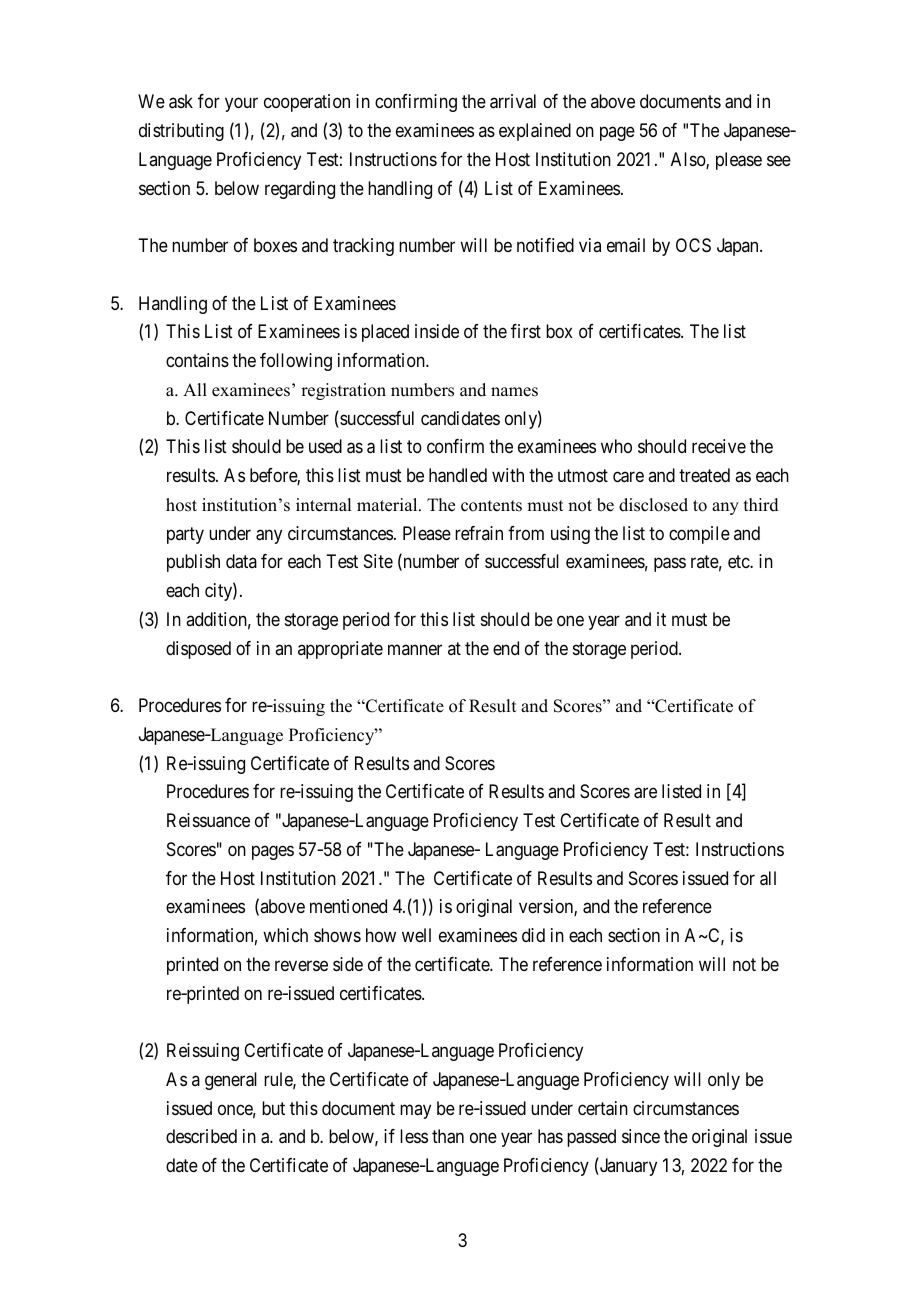 Image resolution: width=924 pixels, height=1308 pixels. I want to click on general, so click(231, 1081).
